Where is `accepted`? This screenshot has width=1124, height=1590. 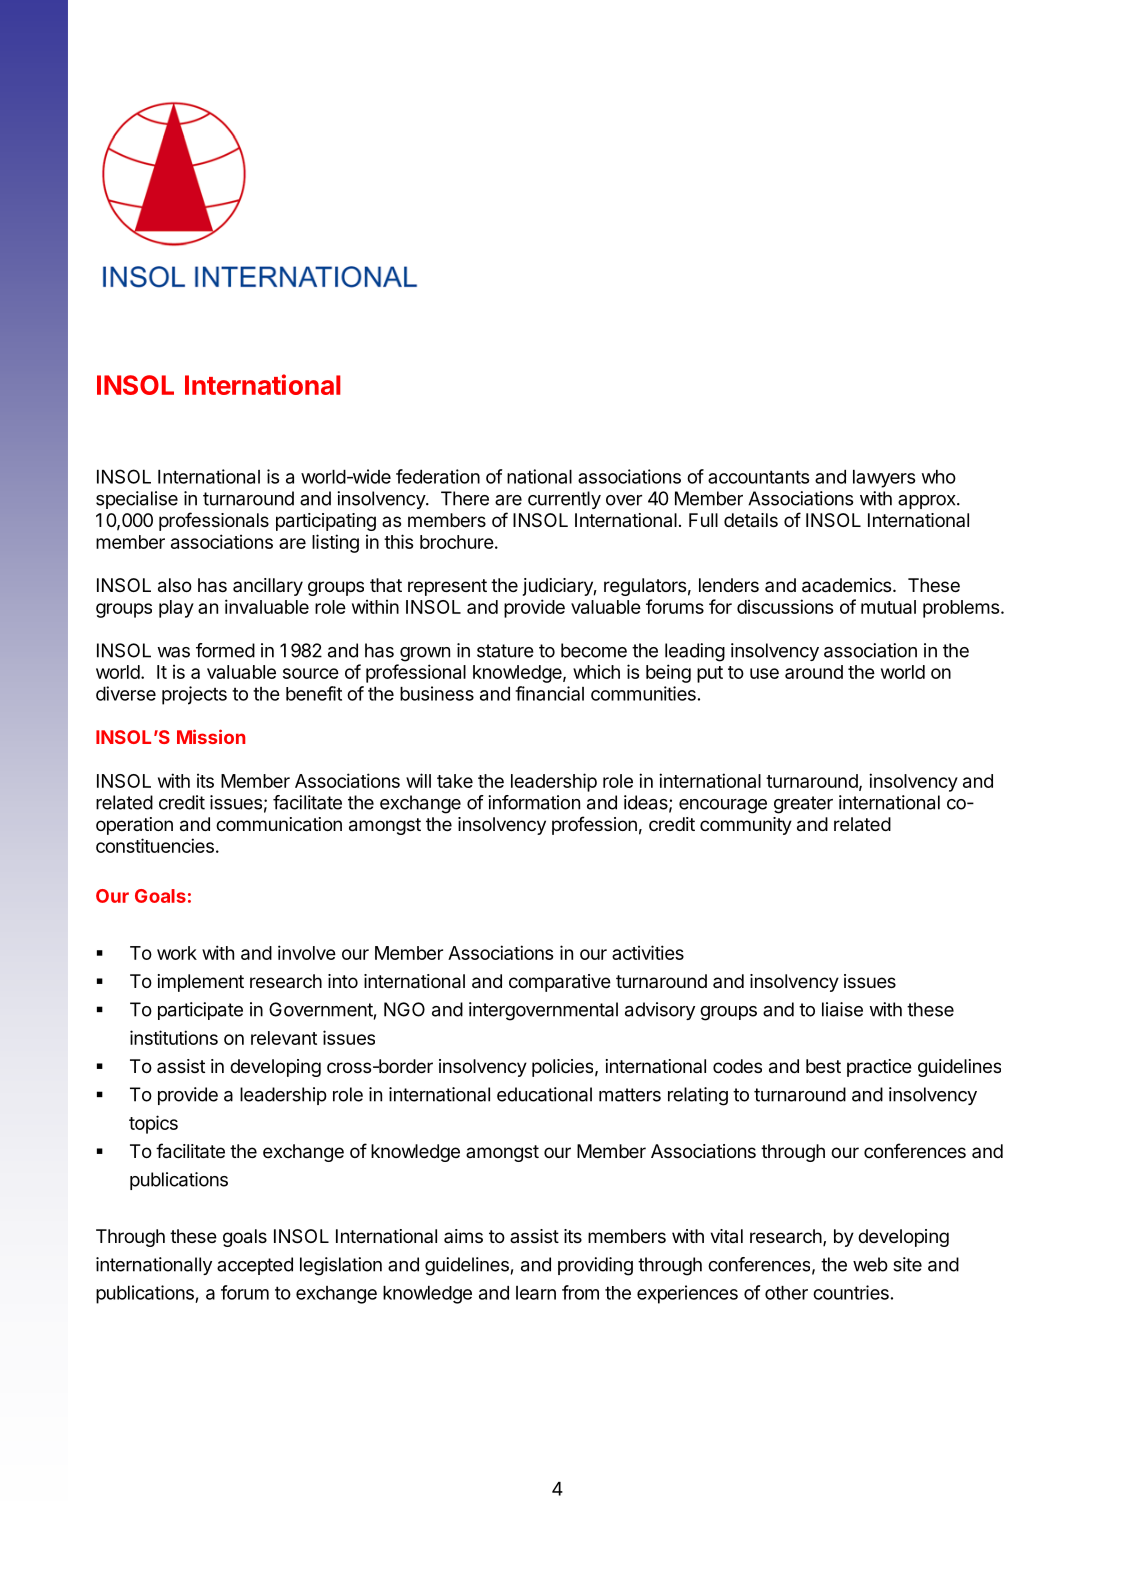
accepted is located at coordinates (255, 1266).
